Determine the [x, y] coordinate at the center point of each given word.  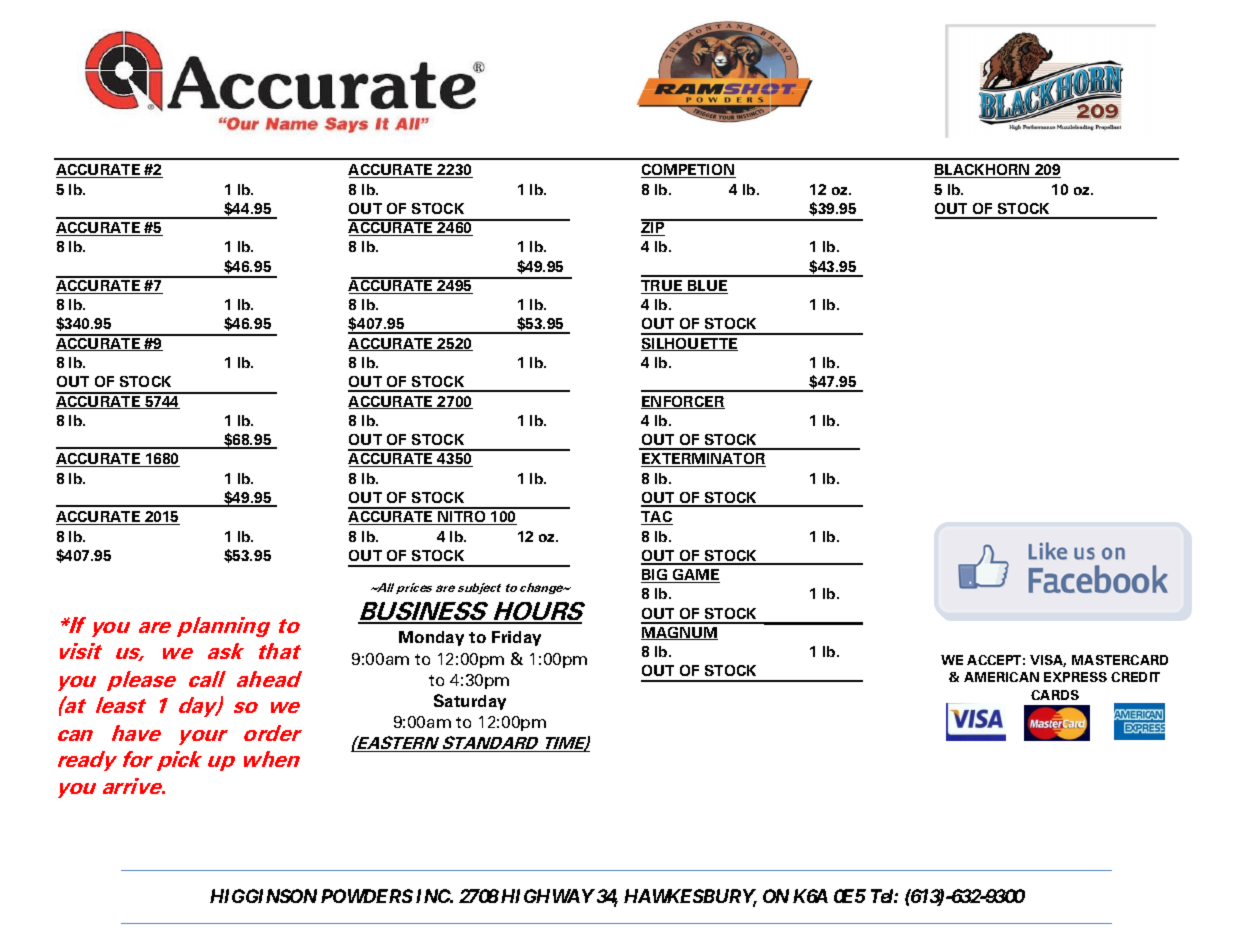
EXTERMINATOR [703, 460]
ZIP [654, 228]
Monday [431, 638]
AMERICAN [1001, 677]
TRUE [663, 287]
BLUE [707, 287]
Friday [516, 638]
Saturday [470, 702]
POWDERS [367, 896]
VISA [1048, 661]
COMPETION [688, 171]
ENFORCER [683, 402]
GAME [695, 576]
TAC [657, 518]
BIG [655, 576]
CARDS [1055, 695]
